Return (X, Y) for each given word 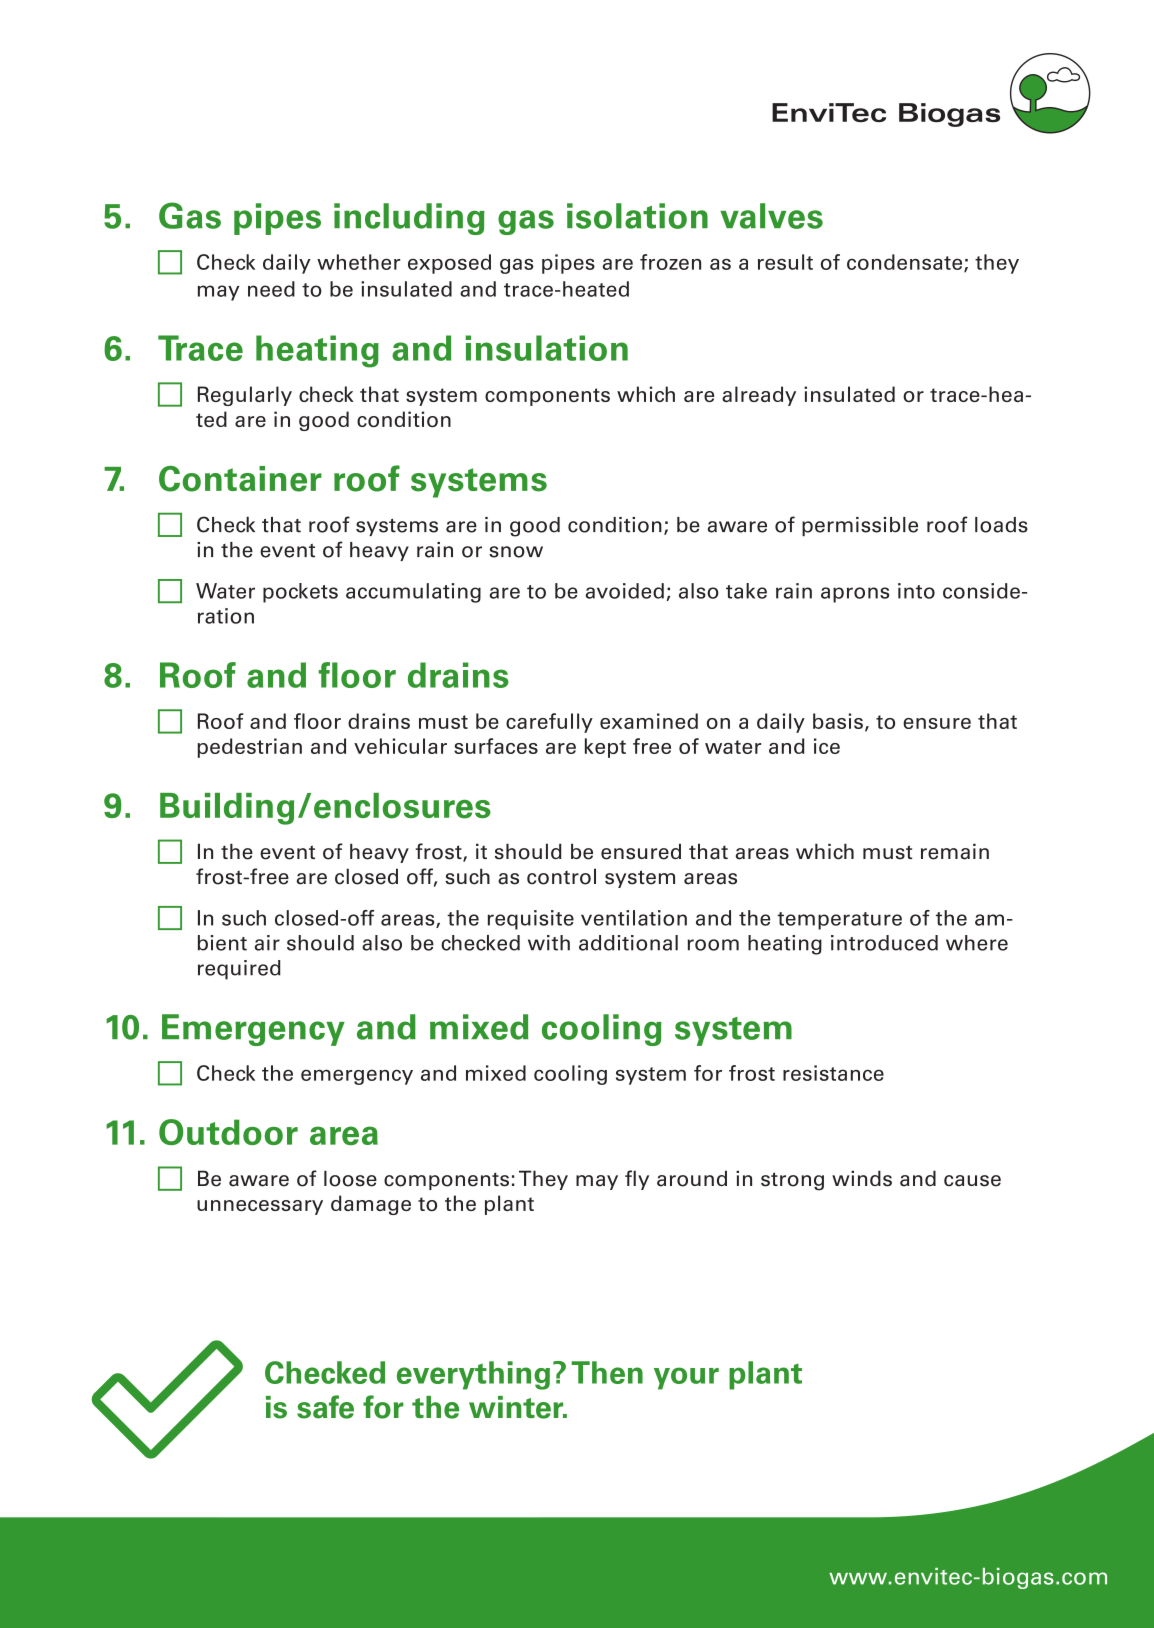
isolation (637, 216)
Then (607, 1372)
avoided (624, 591)
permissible (860, 526)
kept (605, 748)
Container (240, 479)
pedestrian (250, 748)
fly (637, 1180)
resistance (833, 1073)
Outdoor (228, 1132)
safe (325, 1407)
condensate (906, 263)
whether (358, 262)
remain (955, 851)
